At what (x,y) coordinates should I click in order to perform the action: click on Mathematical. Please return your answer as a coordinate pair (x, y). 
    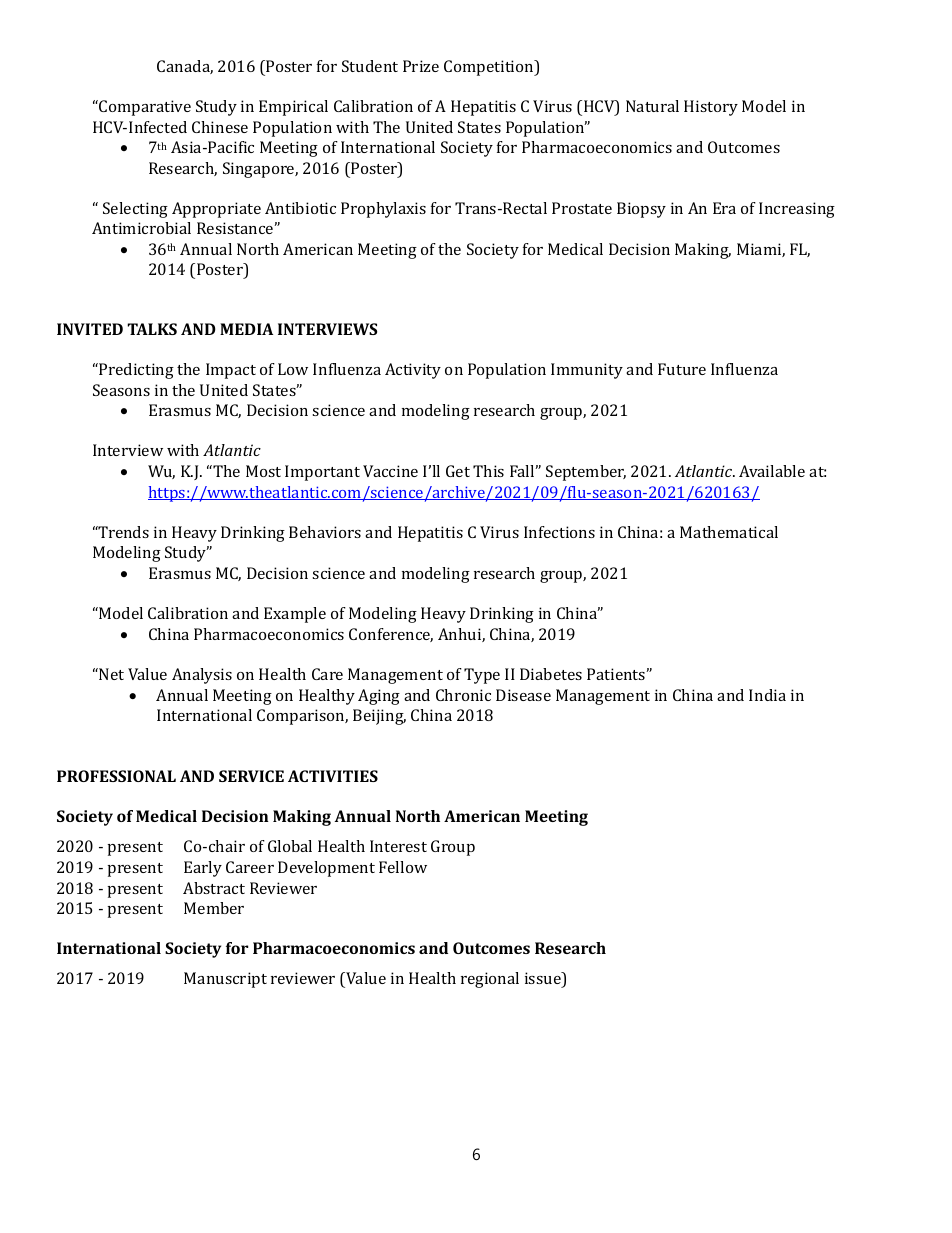
    Looking at the image, I should click on (729, 532).
